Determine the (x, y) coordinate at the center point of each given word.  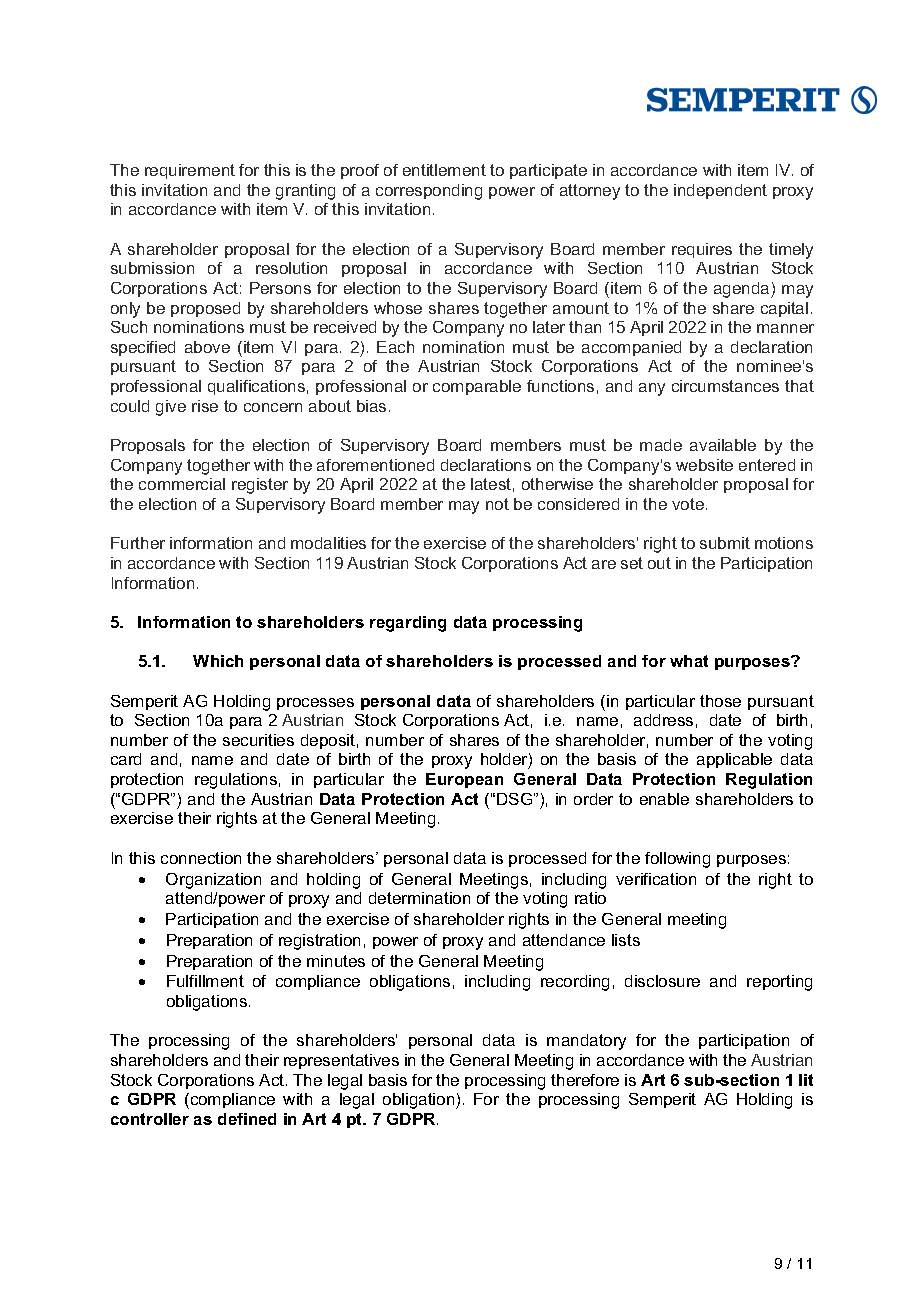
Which (218, 661)
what (689, 661)
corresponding (429, 192)
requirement (190, 171)
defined (247, 1119)
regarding (408, 624)
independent (720, 191)
